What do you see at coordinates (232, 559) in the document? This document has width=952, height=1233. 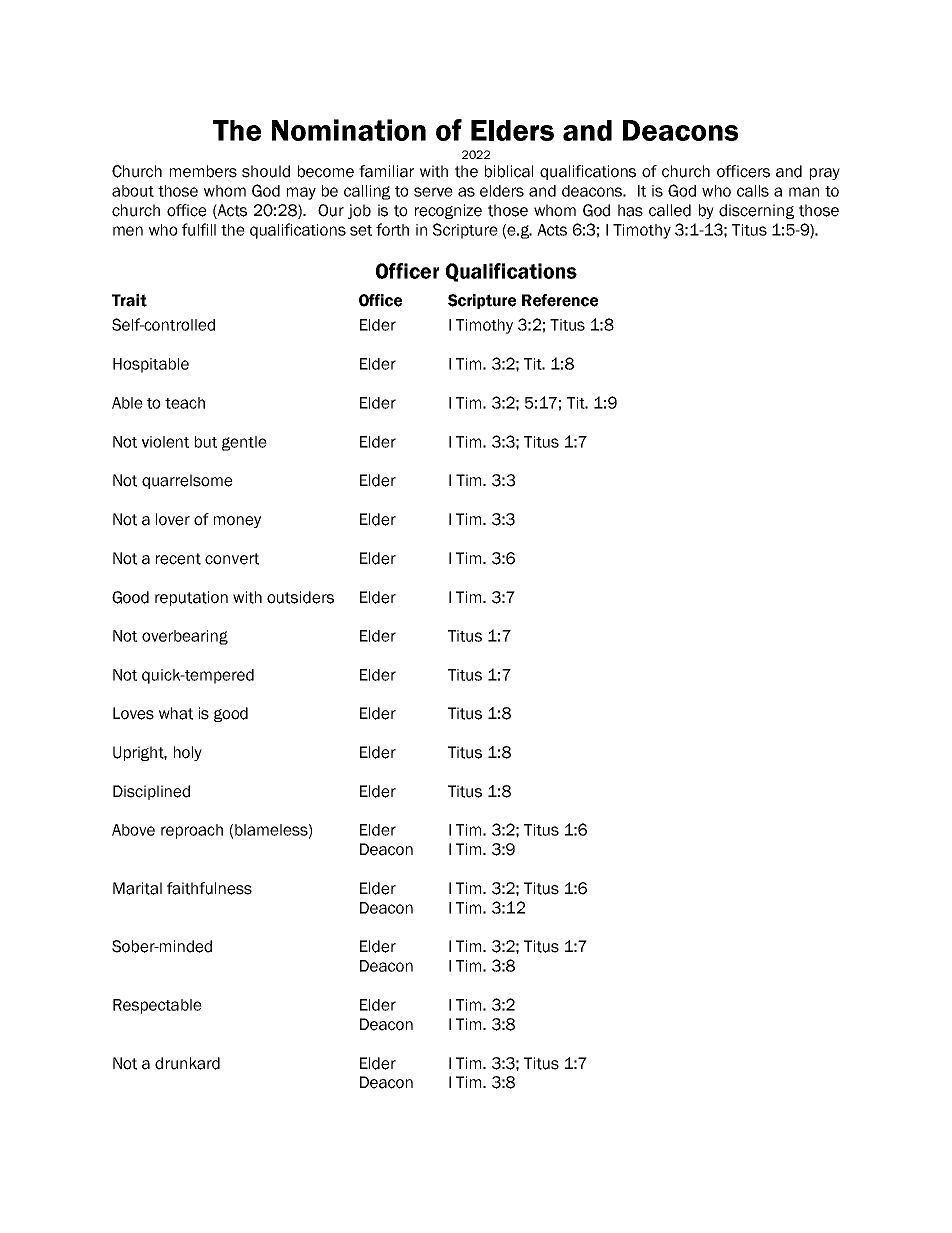 I see `convert` at bounding box center [232, 559].
